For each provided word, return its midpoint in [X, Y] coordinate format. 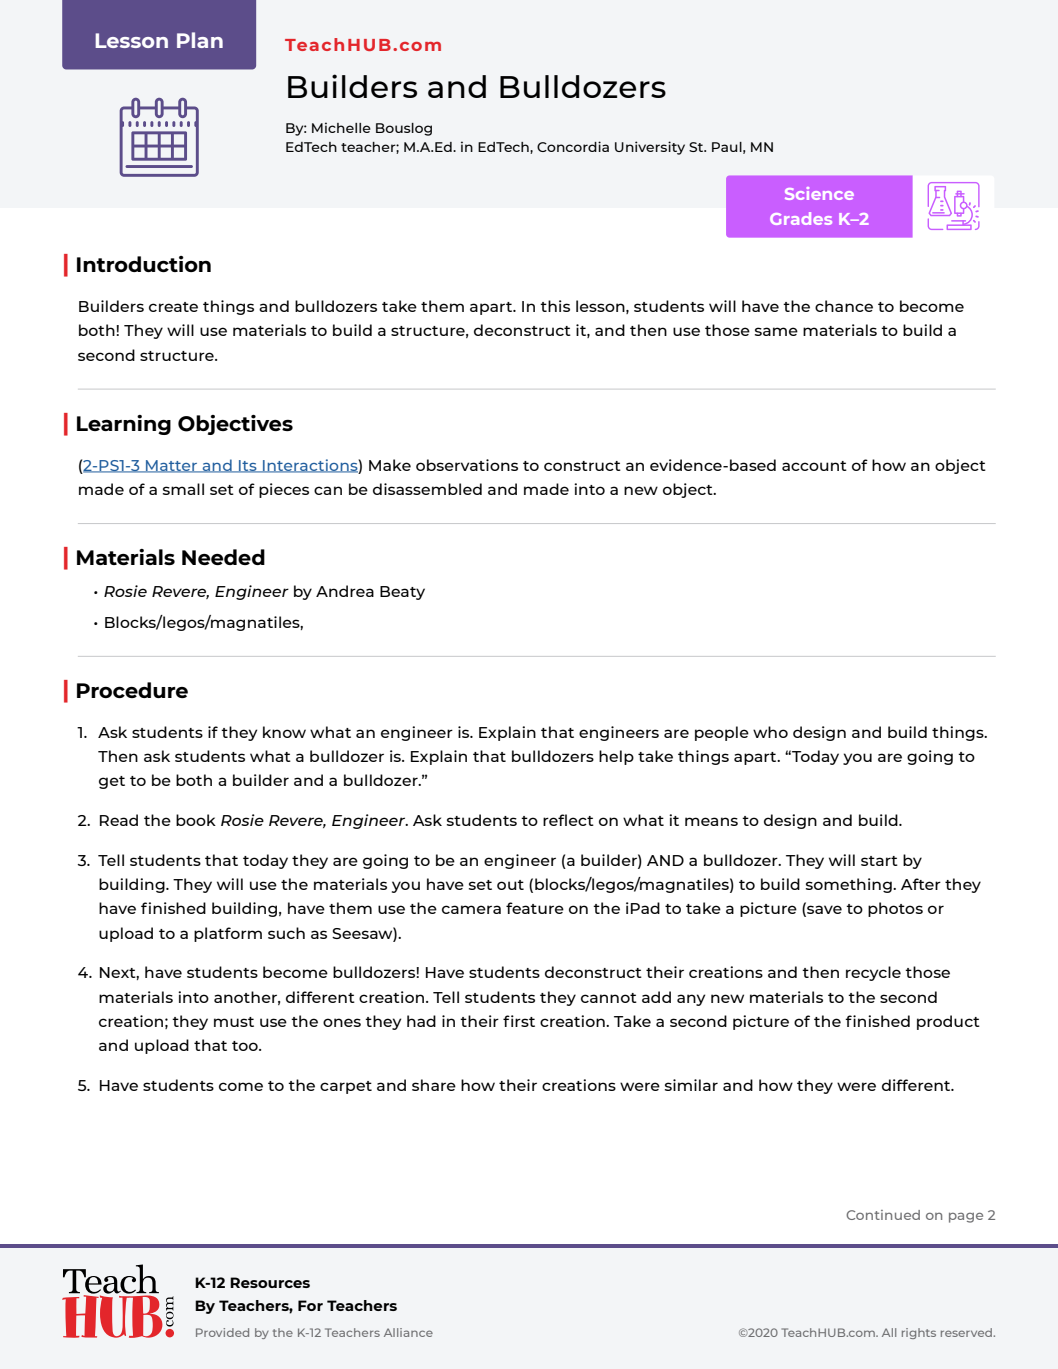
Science [819, 193]
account [814, 466]
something [850, 885]
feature [535, 908]
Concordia [573, 146]
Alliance [408, 1332]
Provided [222, 1332]
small [183, 489]
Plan [200, 40]
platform [228, 934]
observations [467, 465]
